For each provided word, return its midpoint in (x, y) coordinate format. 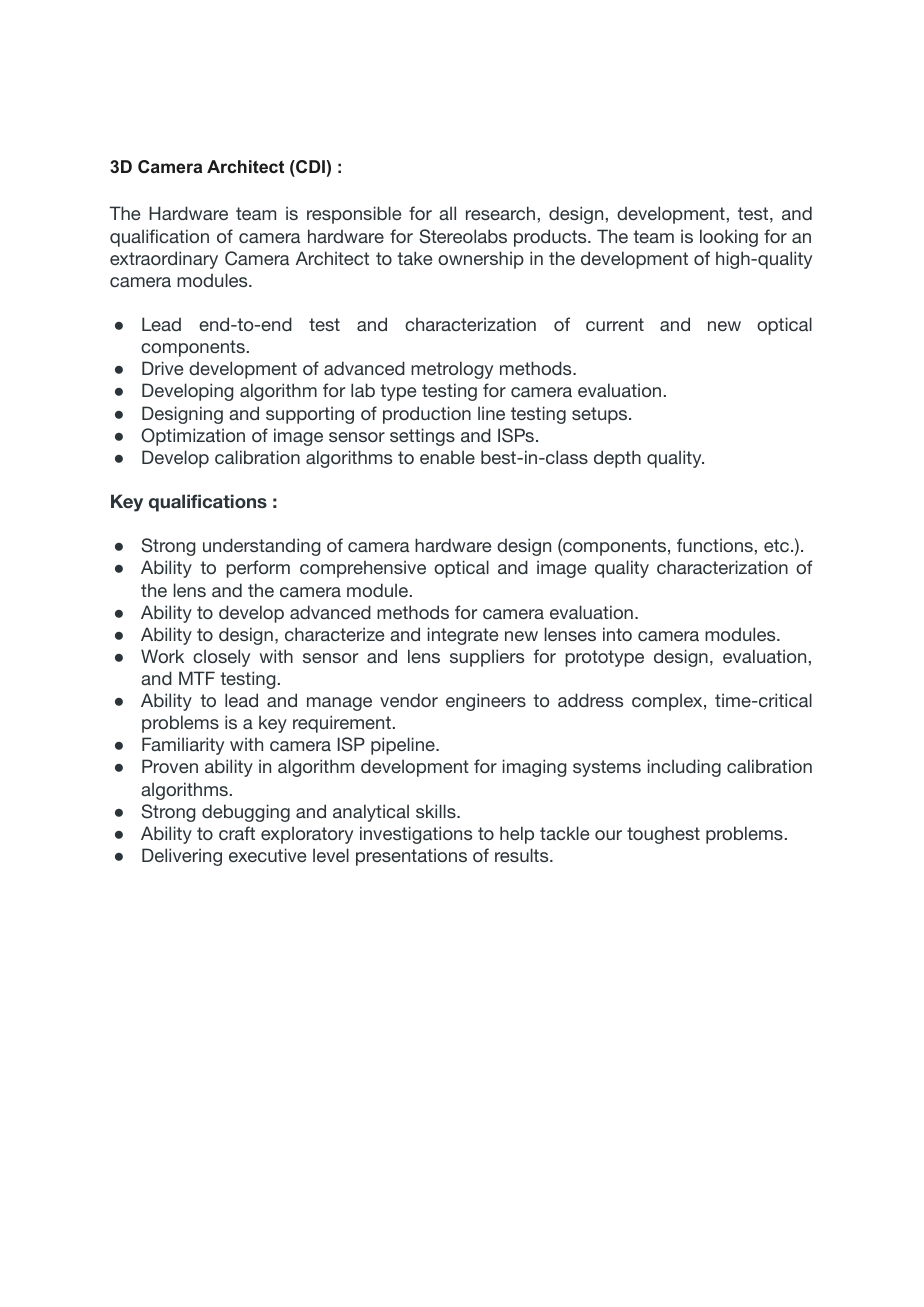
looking (729, 238)
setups (601, 415)
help (517, 835)
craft (237, 833)
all (447, 213)
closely (221, 658)
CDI (309, 166)
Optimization (193, 437)
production (427, 415)
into (617, 634)
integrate (463, 636)
